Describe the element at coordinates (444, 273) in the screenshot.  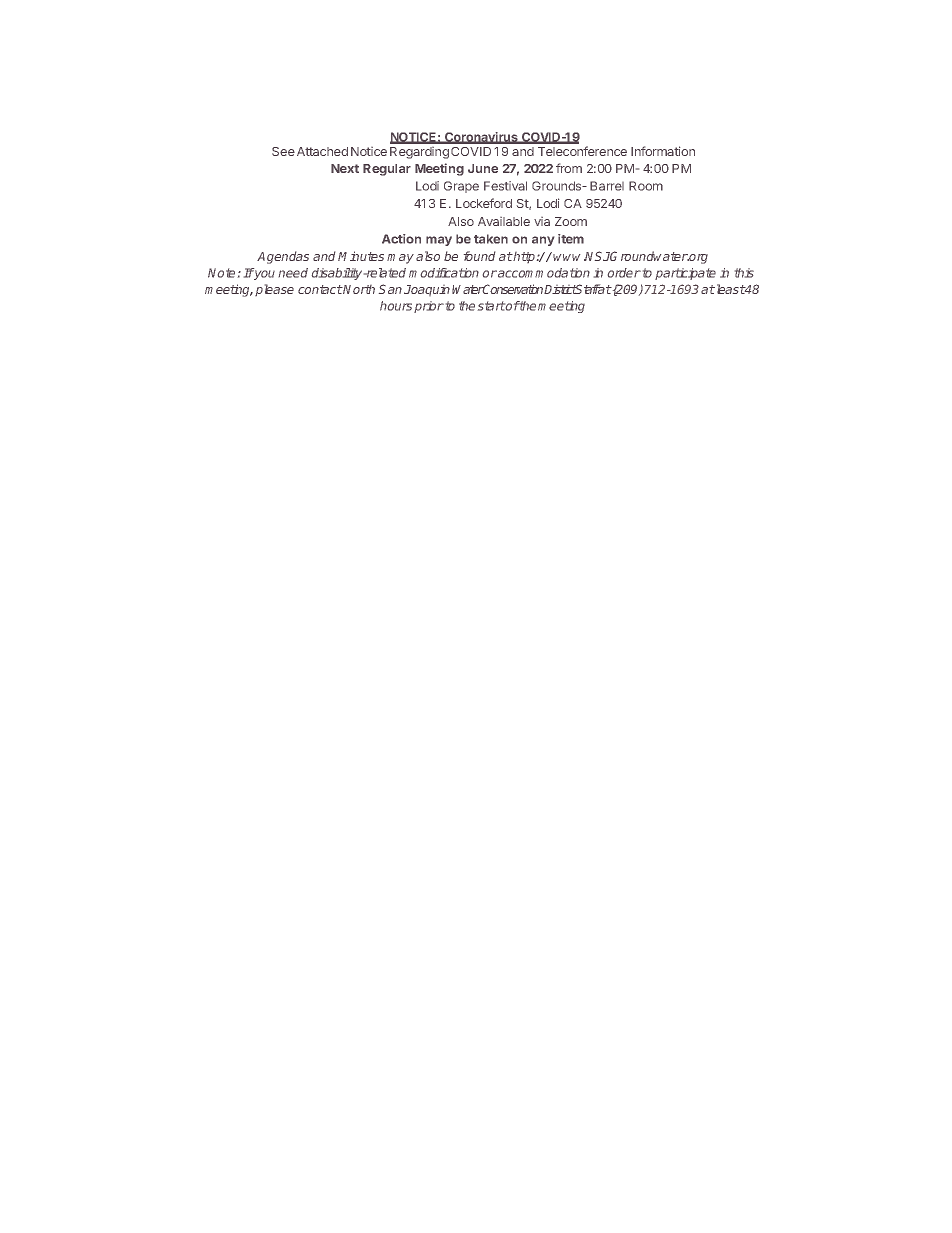
I see `modification` at that location.
